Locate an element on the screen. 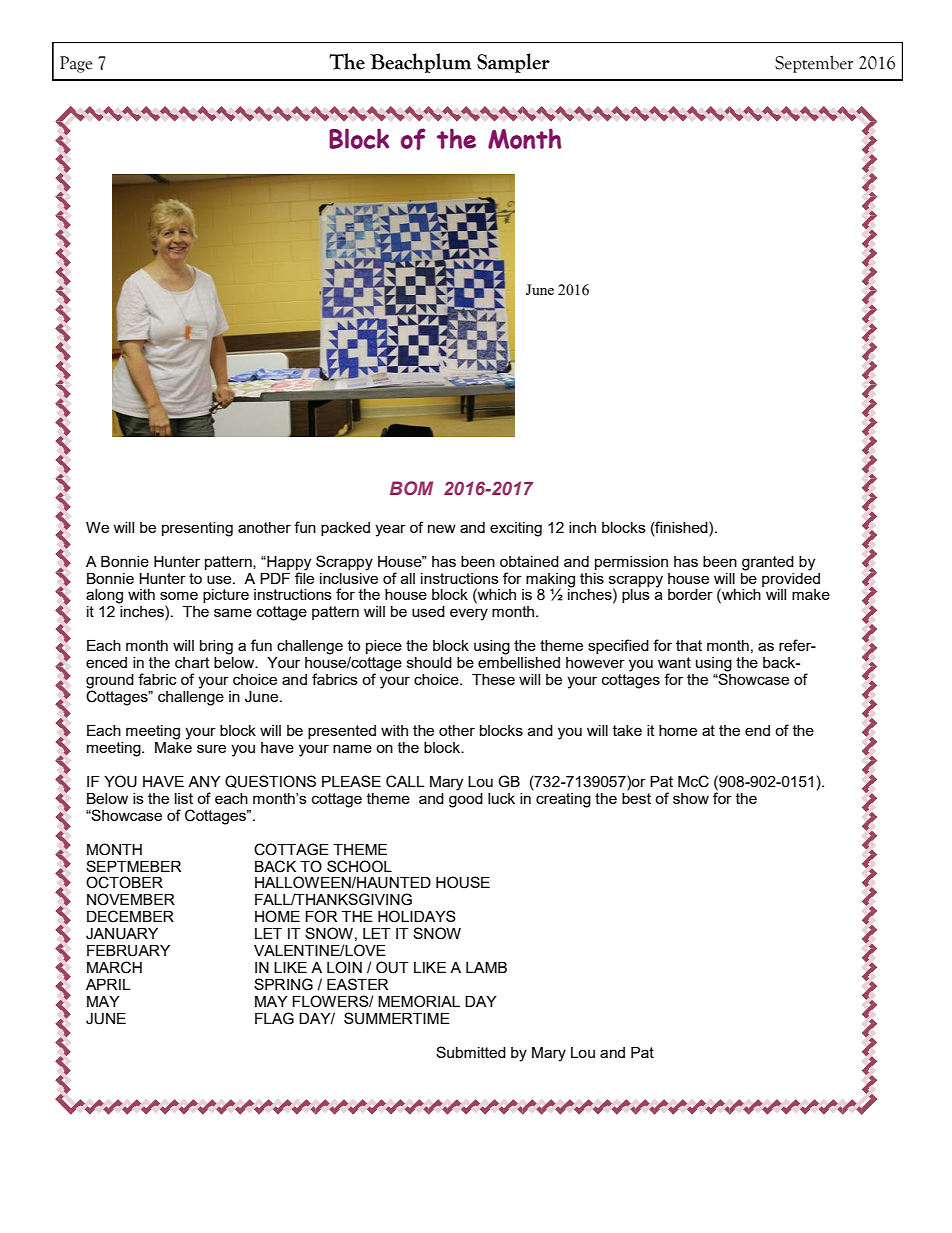 The width and height of the screenshot is (952, 1233). presenting is located at coordinates (197, 529).
